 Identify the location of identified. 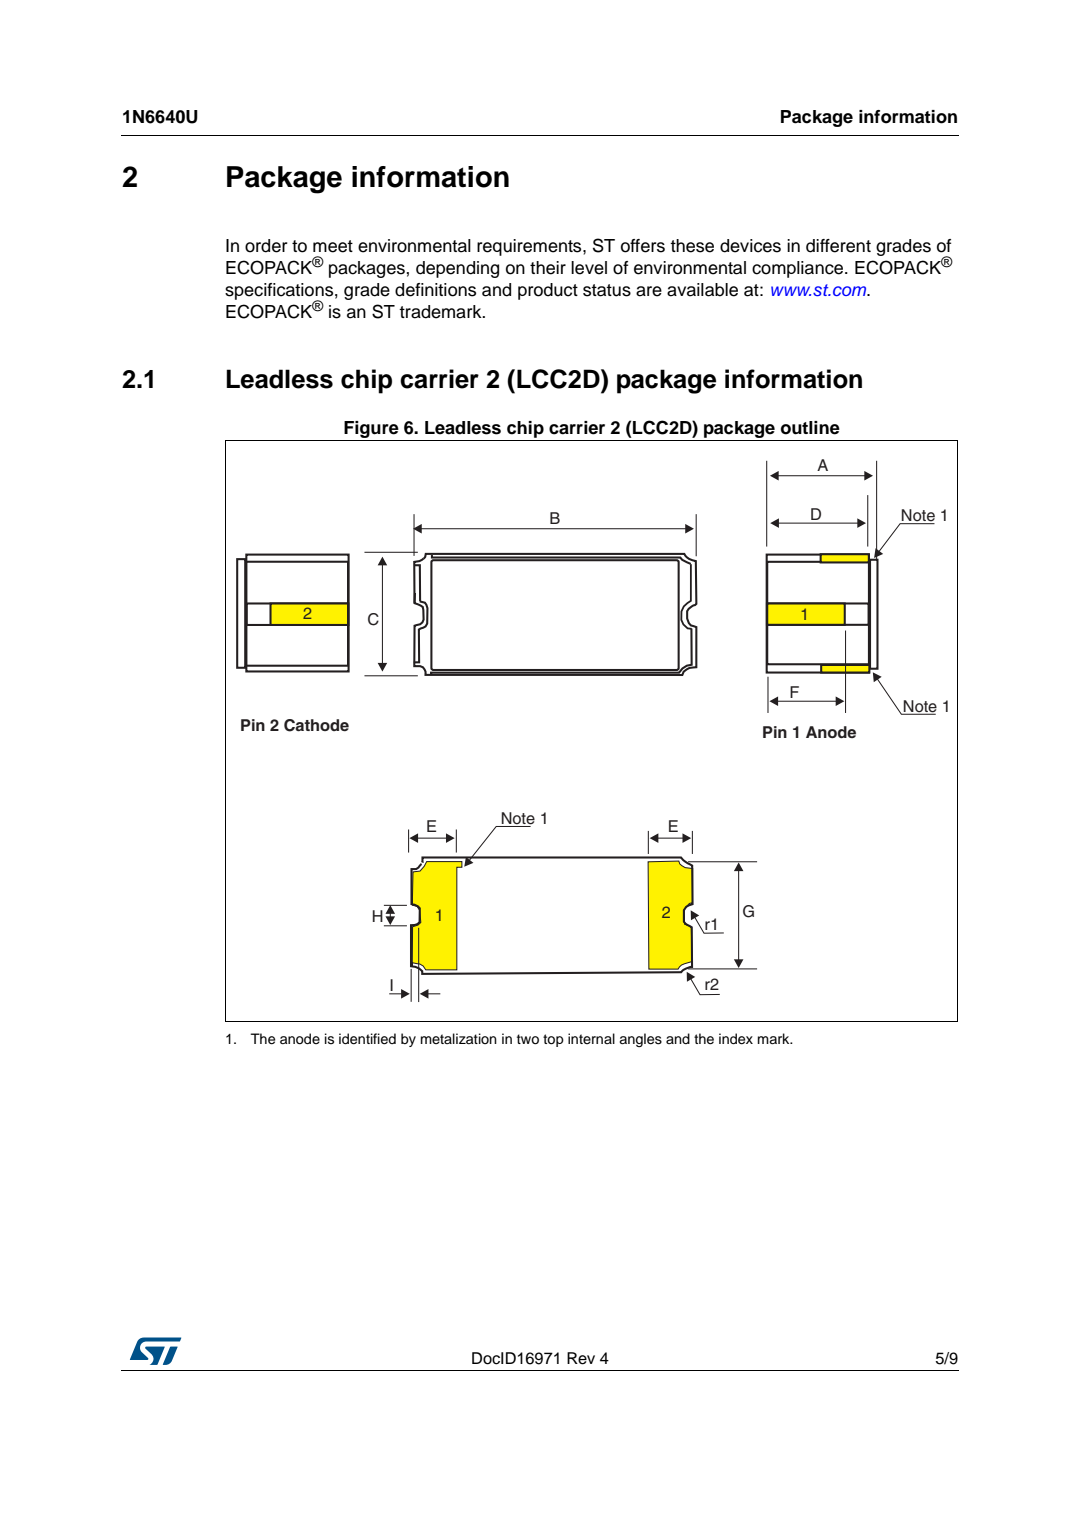
(367, 1039).
